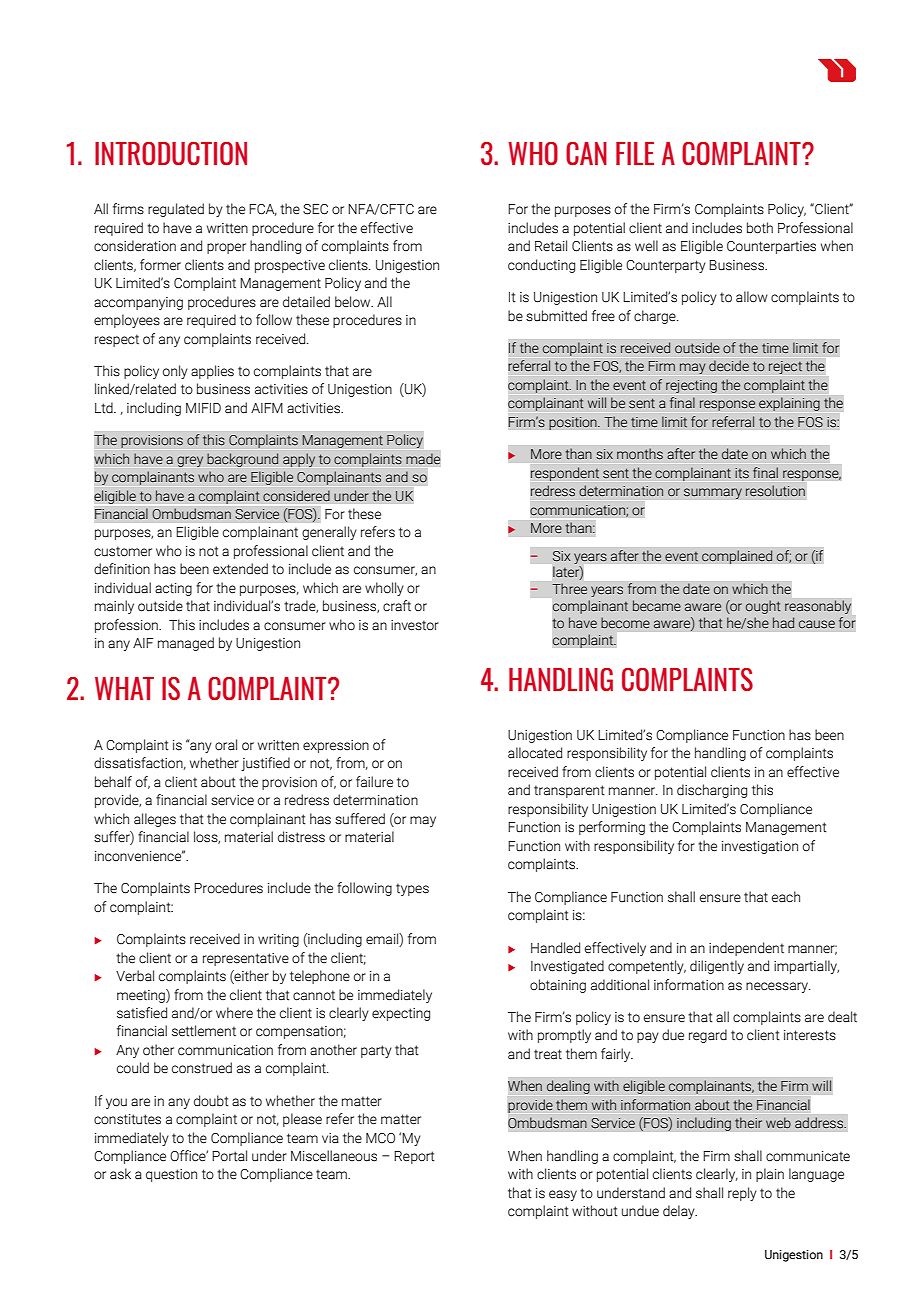 The height and width of the screenshot is (1307, 924). Describe the element at coordinates (190, 461) in the screenshot. I see `grey` at that location.
